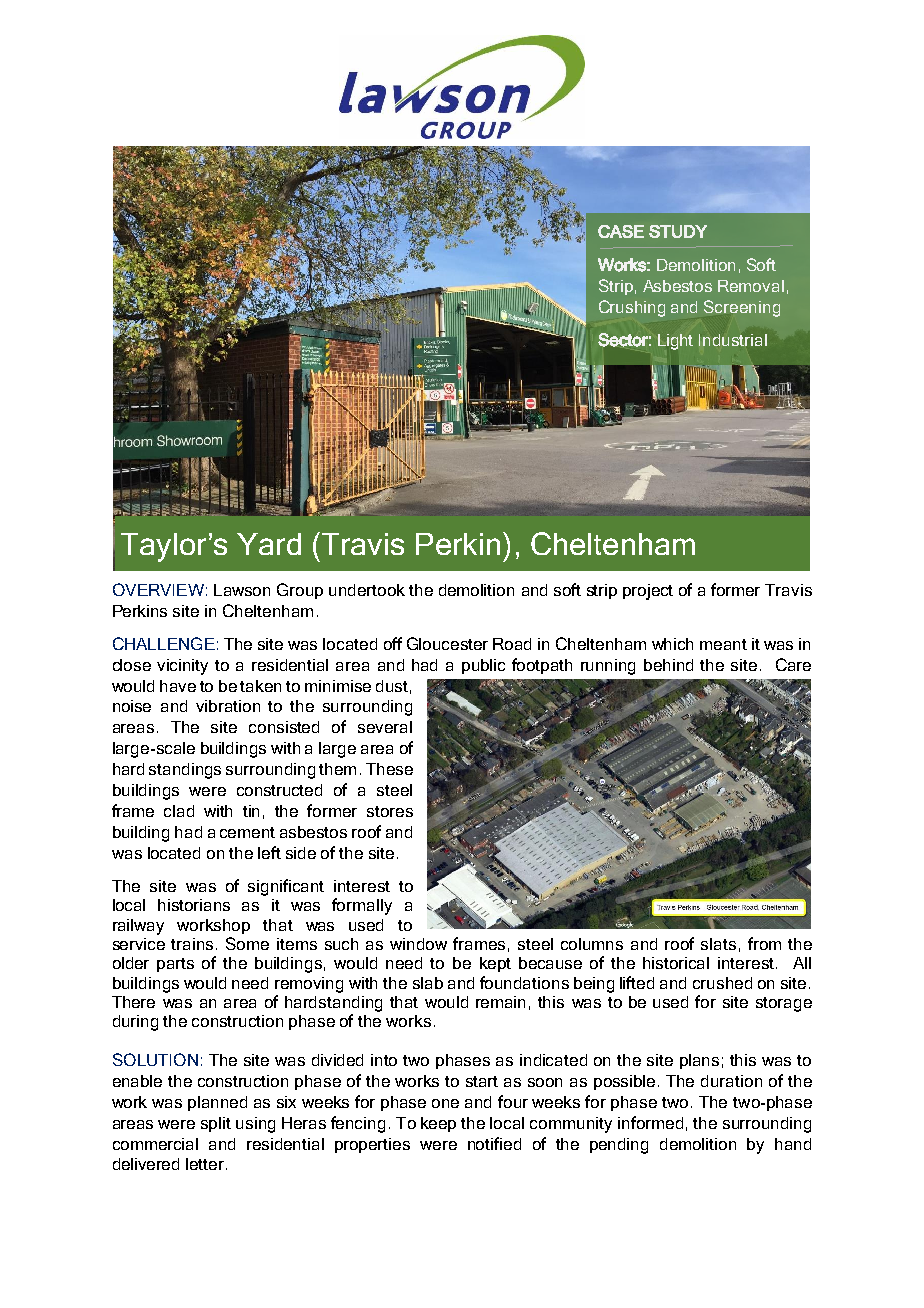 This image has width=924, height=1308. What do you see at coordinates (216, 1124) in the image?
I see `split` at bounding box center [216, 1124].
